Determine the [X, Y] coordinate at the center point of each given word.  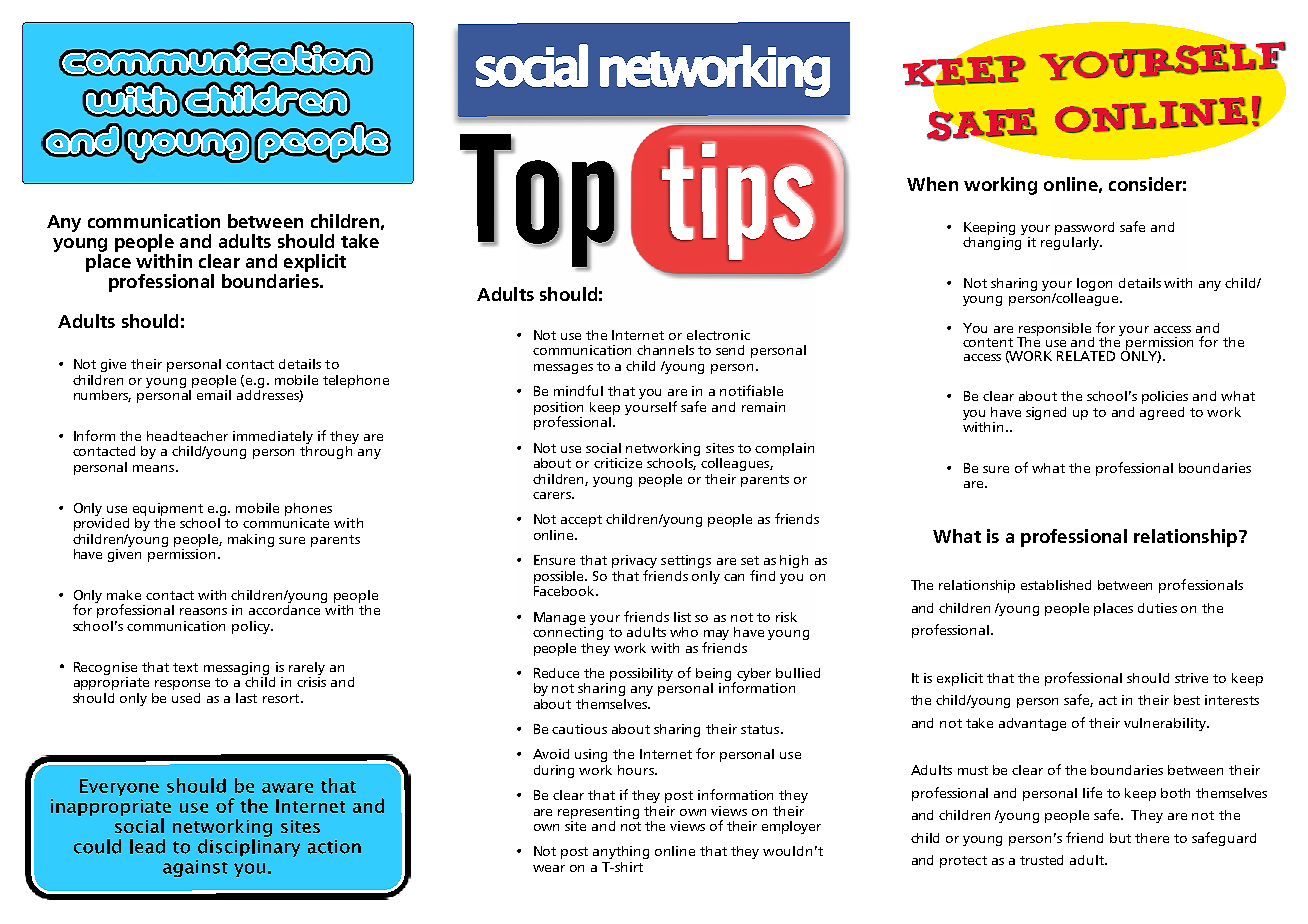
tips [738, 200]
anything [621, 852]
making [251, 540]
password [1084, 228]
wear [549, 868]
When [932, 184]
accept [581, 521]
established [1056, 585]
